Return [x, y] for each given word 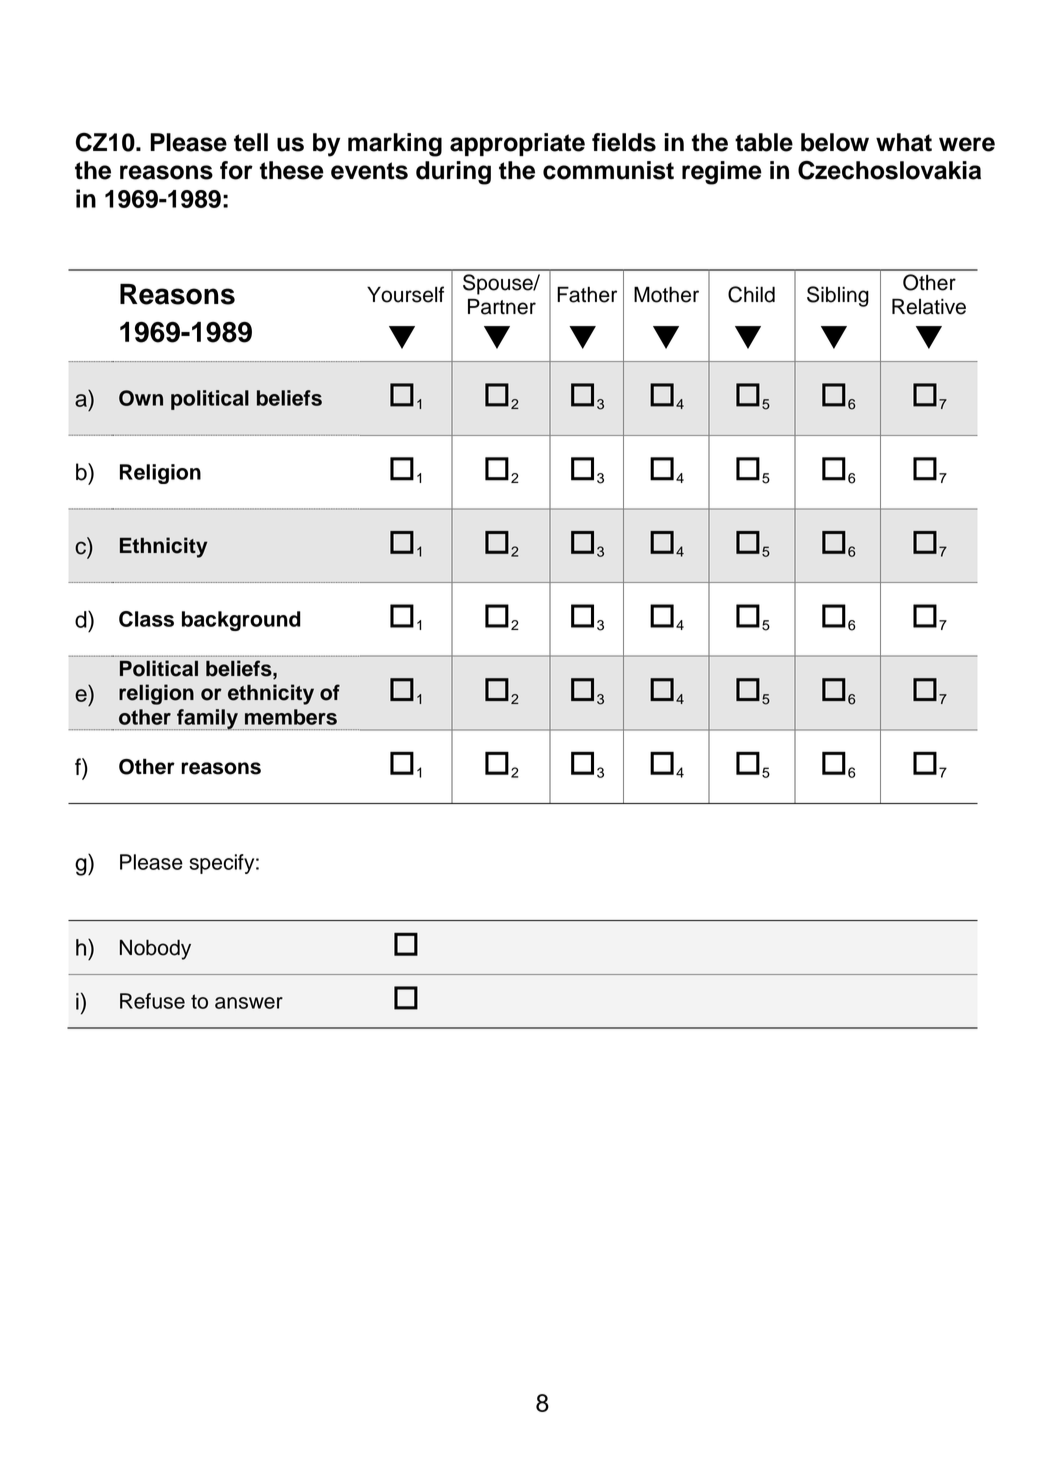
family [207, 719]
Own [141, 398]
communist [608, 170]
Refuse [152, 1001]
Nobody [155, 949]
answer [249, 1003]
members [291, 717]
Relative [929, 306]
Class [146, 619]
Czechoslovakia [889, 170]
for [236, 170]
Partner [502, 306]
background [241, 621]
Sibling [838, 296]
